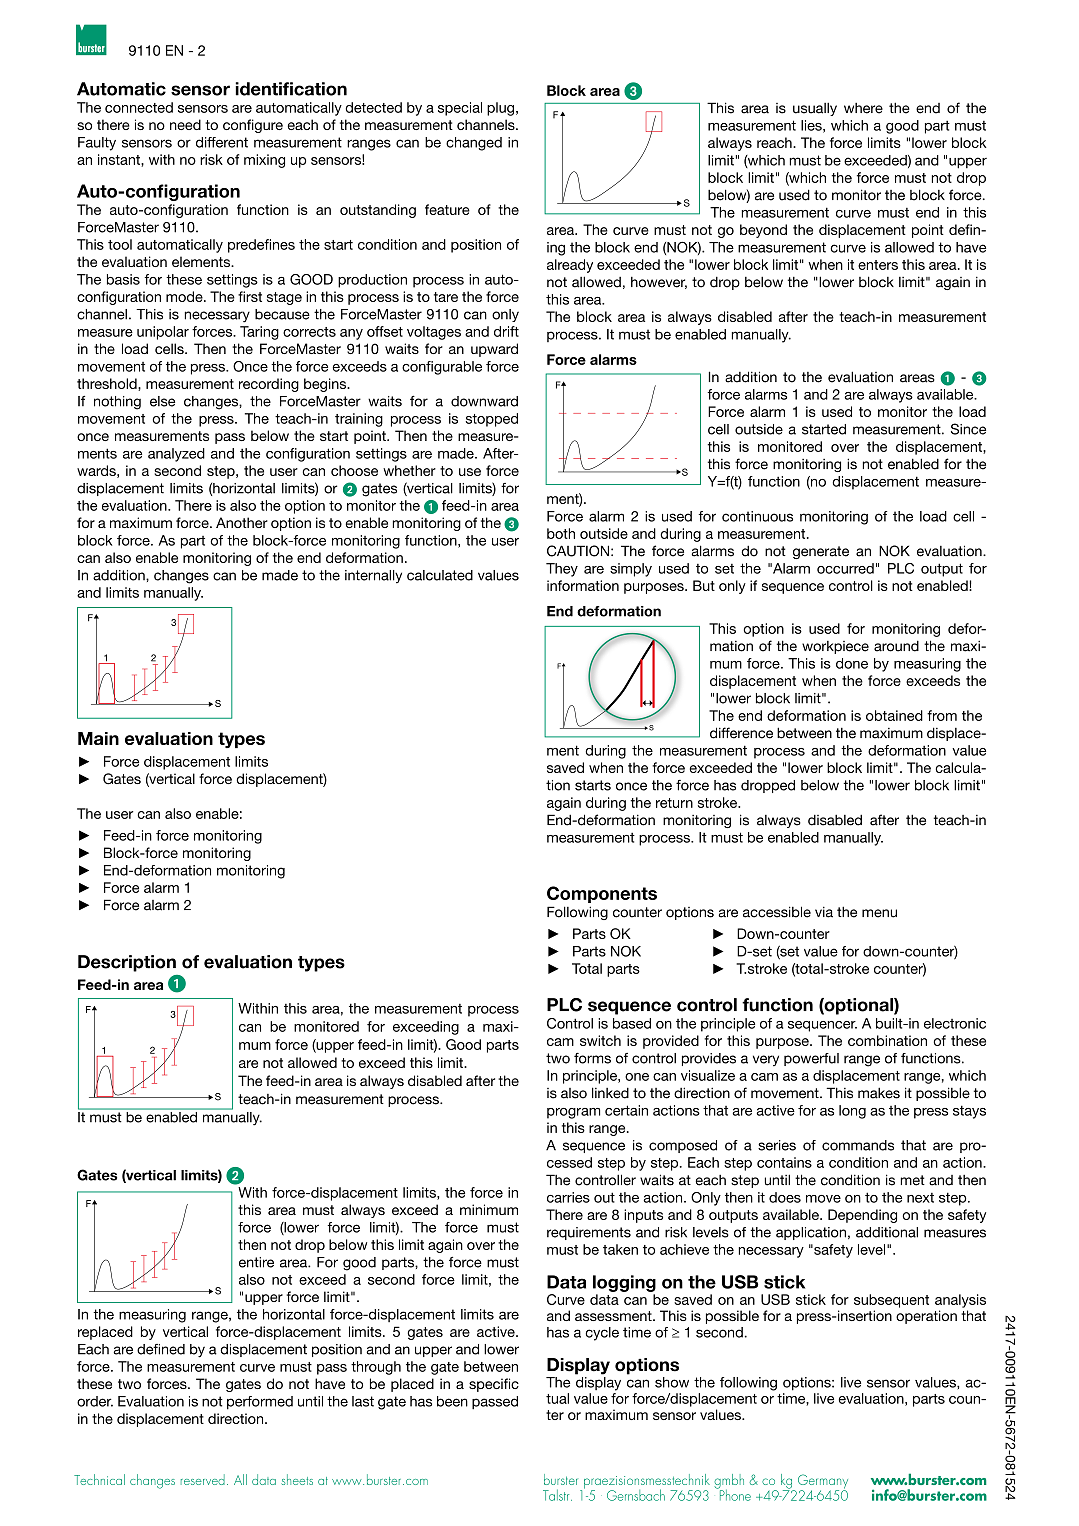 The image size is (1079, 1526). What do you see at coordinates (573, 1113) in the page?
I see `program` at bounding box center [573, 1113].
